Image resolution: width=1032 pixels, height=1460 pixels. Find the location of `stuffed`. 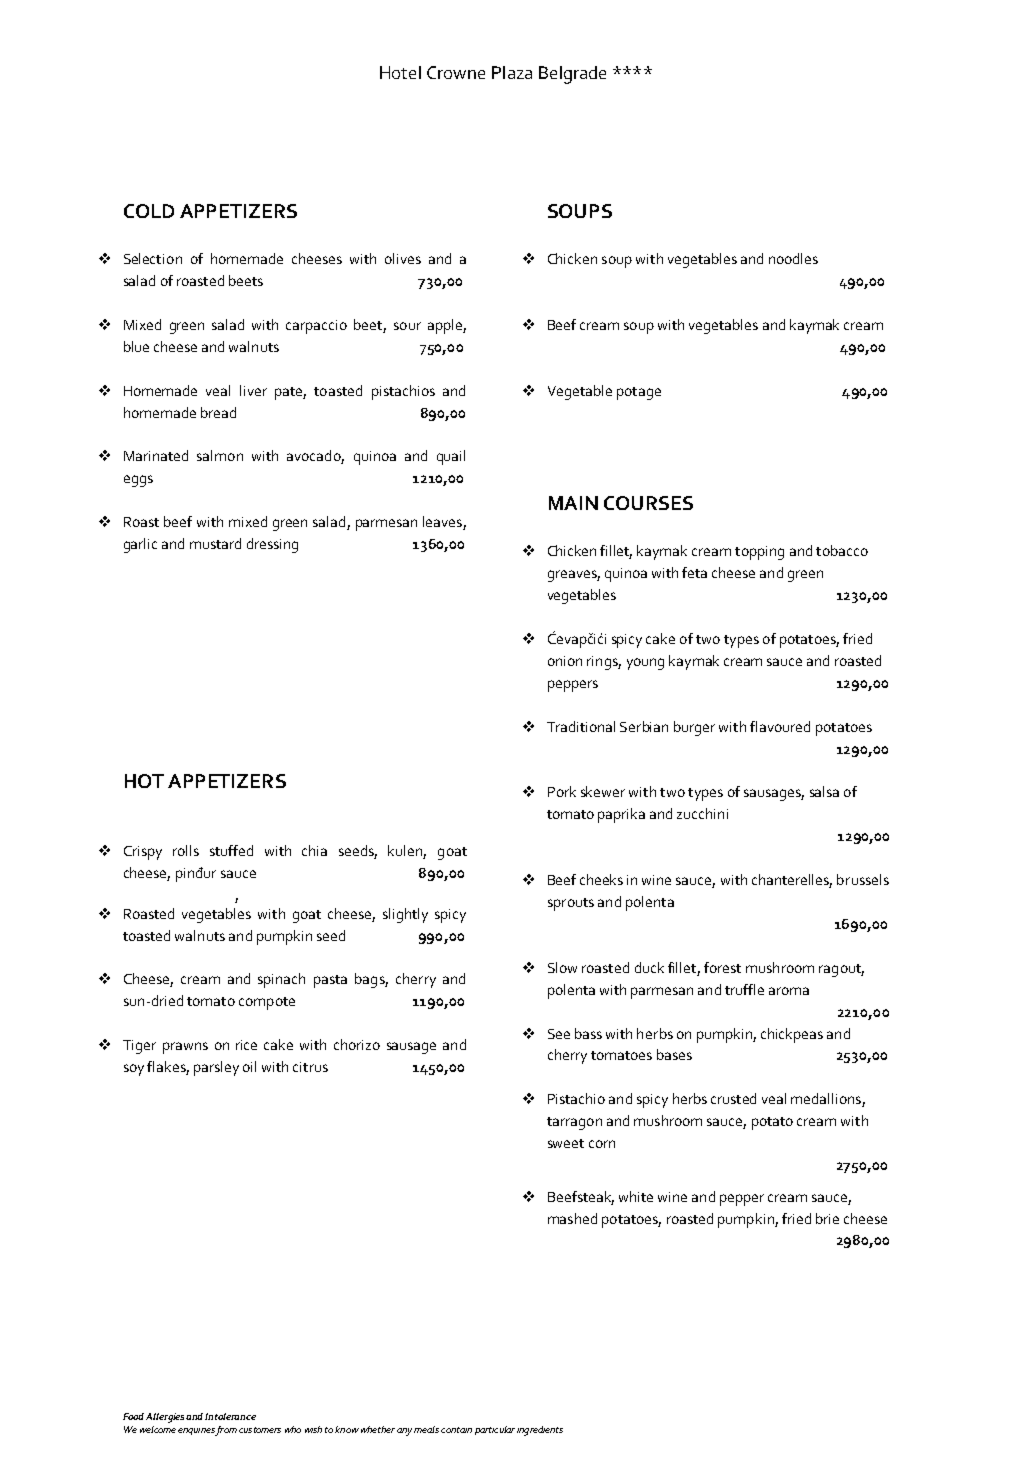

stuffed is located at coordinates (231, 850).
